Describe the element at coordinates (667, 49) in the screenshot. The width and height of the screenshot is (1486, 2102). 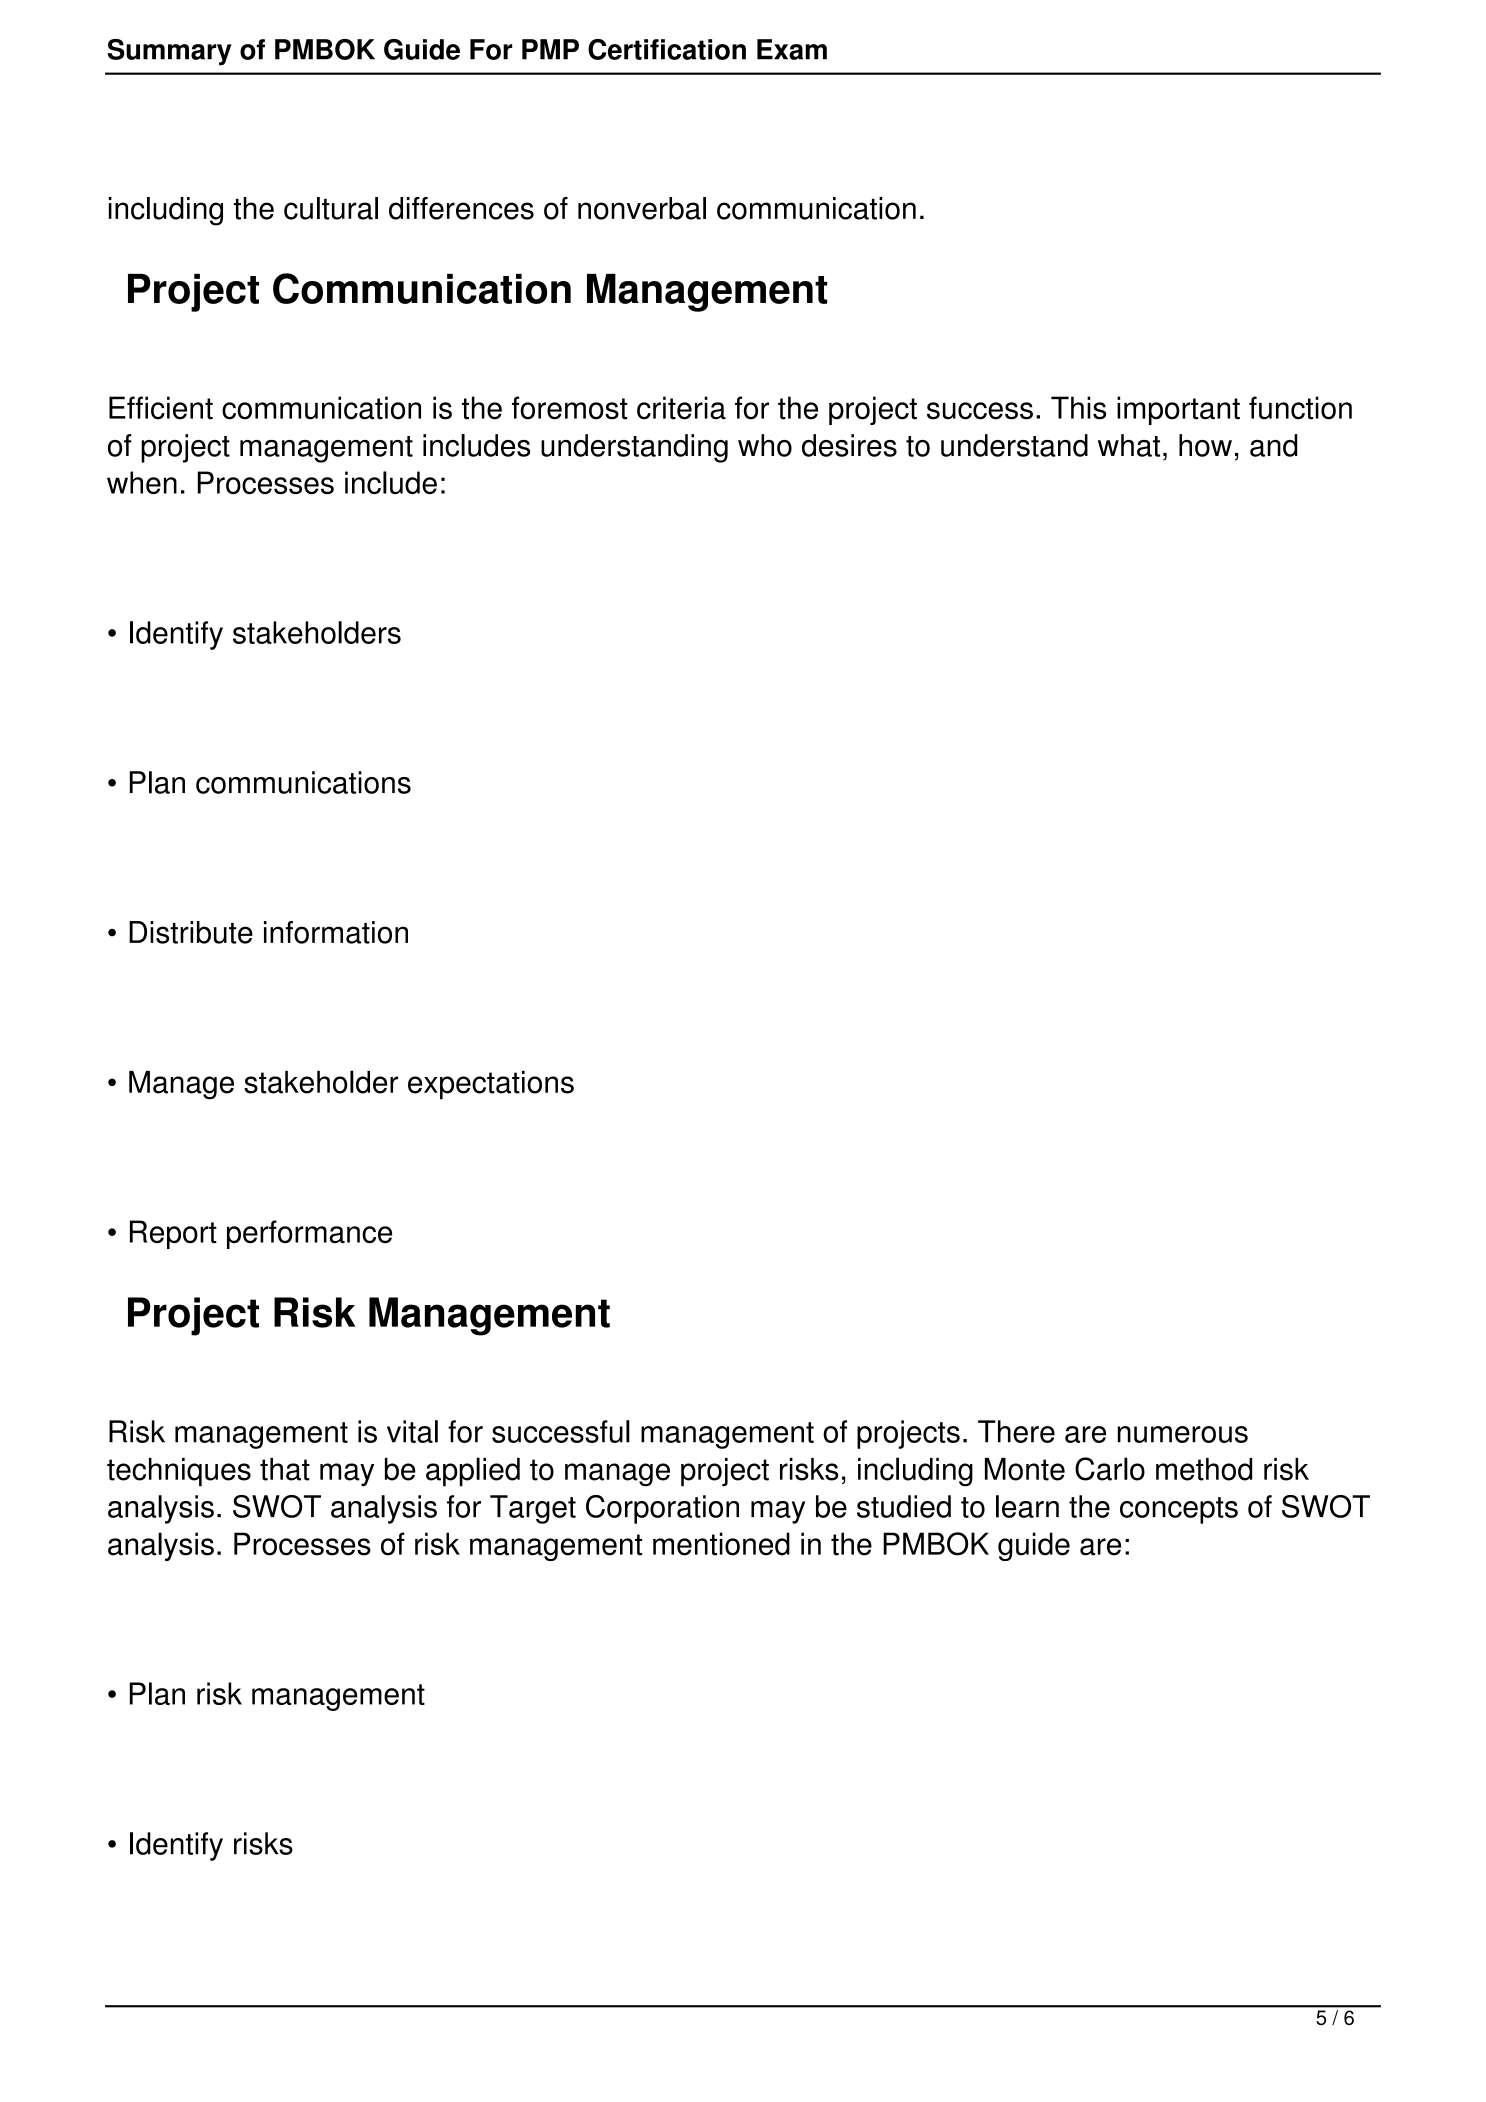
I see `Certification` at that location.
